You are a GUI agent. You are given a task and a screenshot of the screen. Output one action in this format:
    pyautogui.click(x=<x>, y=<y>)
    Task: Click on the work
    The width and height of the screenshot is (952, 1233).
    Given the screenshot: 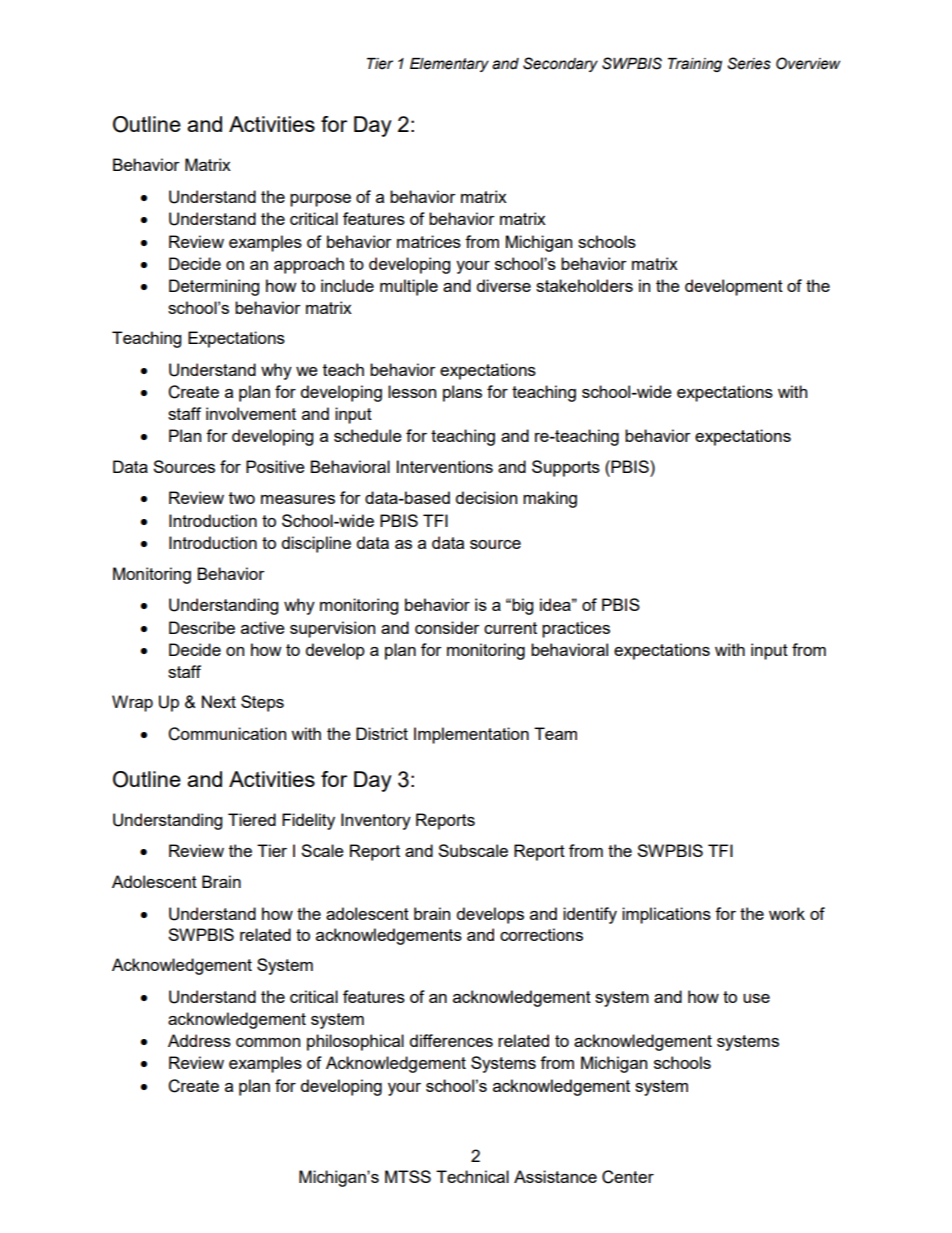 What is the action you would take?
    pyautogui.click(x=787, y=913)
